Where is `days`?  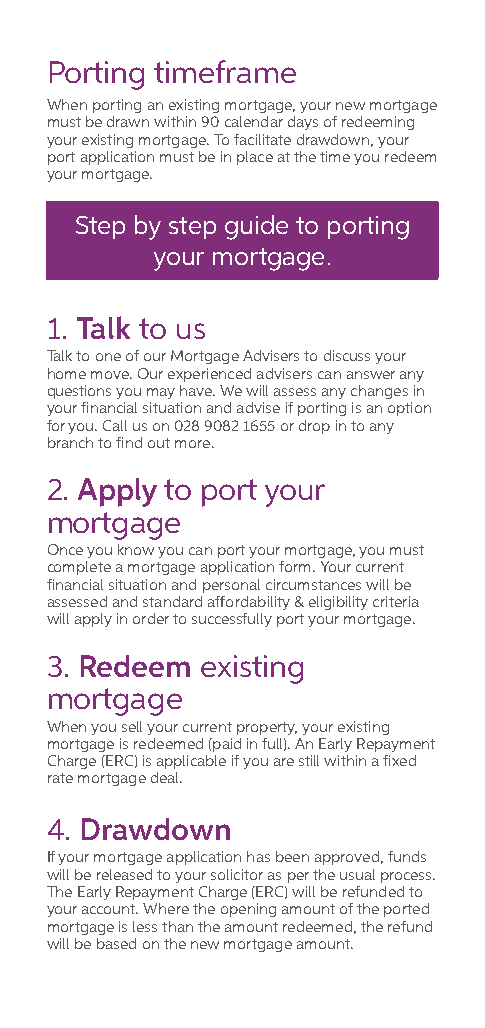 days is located at coordinates (303, 123).
